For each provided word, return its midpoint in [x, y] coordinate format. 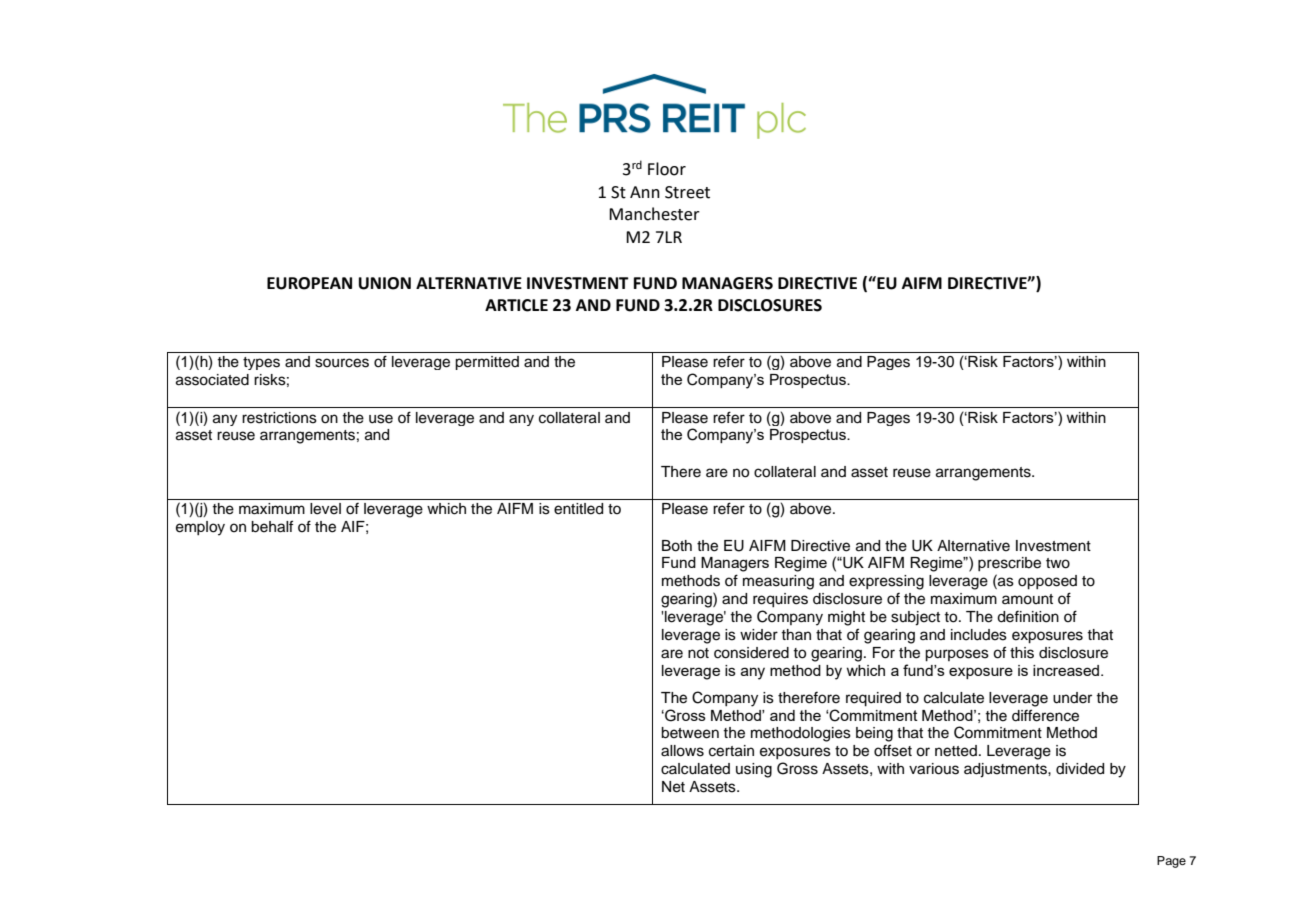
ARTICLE [516, 305]
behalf [272, 526]
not [698, 653]
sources [342, 363]
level [325, 509]
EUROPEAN [309, 283]
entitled [578, 509]
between [690, 733]
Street [687, 192]
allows [682, 751]
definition [1028, 617]
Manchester [654, 214]
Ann [645, 192]
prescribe [1009, 564]
